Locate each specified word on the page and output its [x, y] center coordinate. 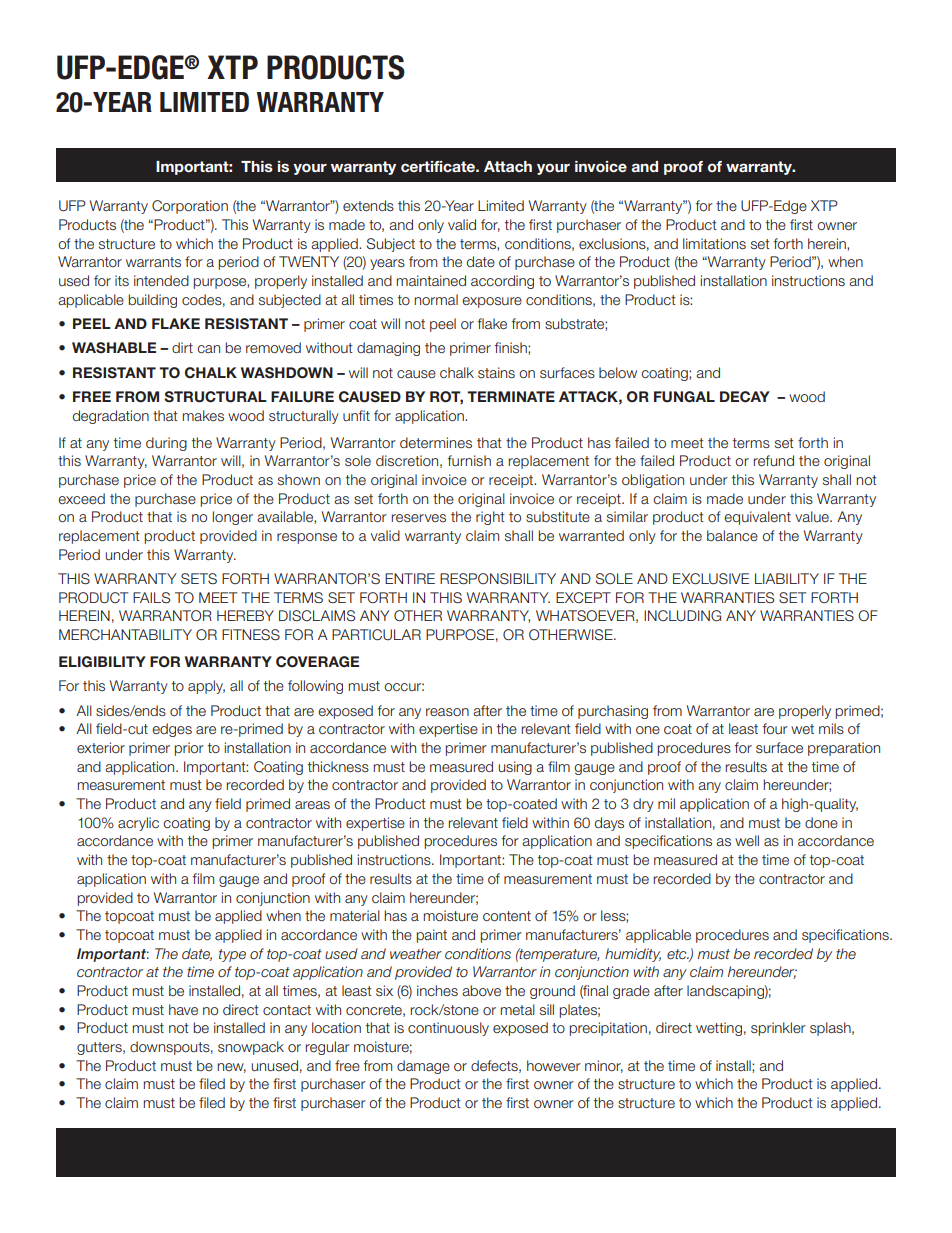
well [747, 840]
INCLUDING [682, 615]
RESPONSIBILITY [498, 578]
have [183, 1009]
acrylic [138, 824]
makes [203, 415]
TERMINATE [511, 396]
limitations [714, 243]
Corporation [190, 207]
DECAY [745, 397]
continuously [448, 1029]
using [515, 768]
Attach [508, 166]
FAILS [151, 597]
